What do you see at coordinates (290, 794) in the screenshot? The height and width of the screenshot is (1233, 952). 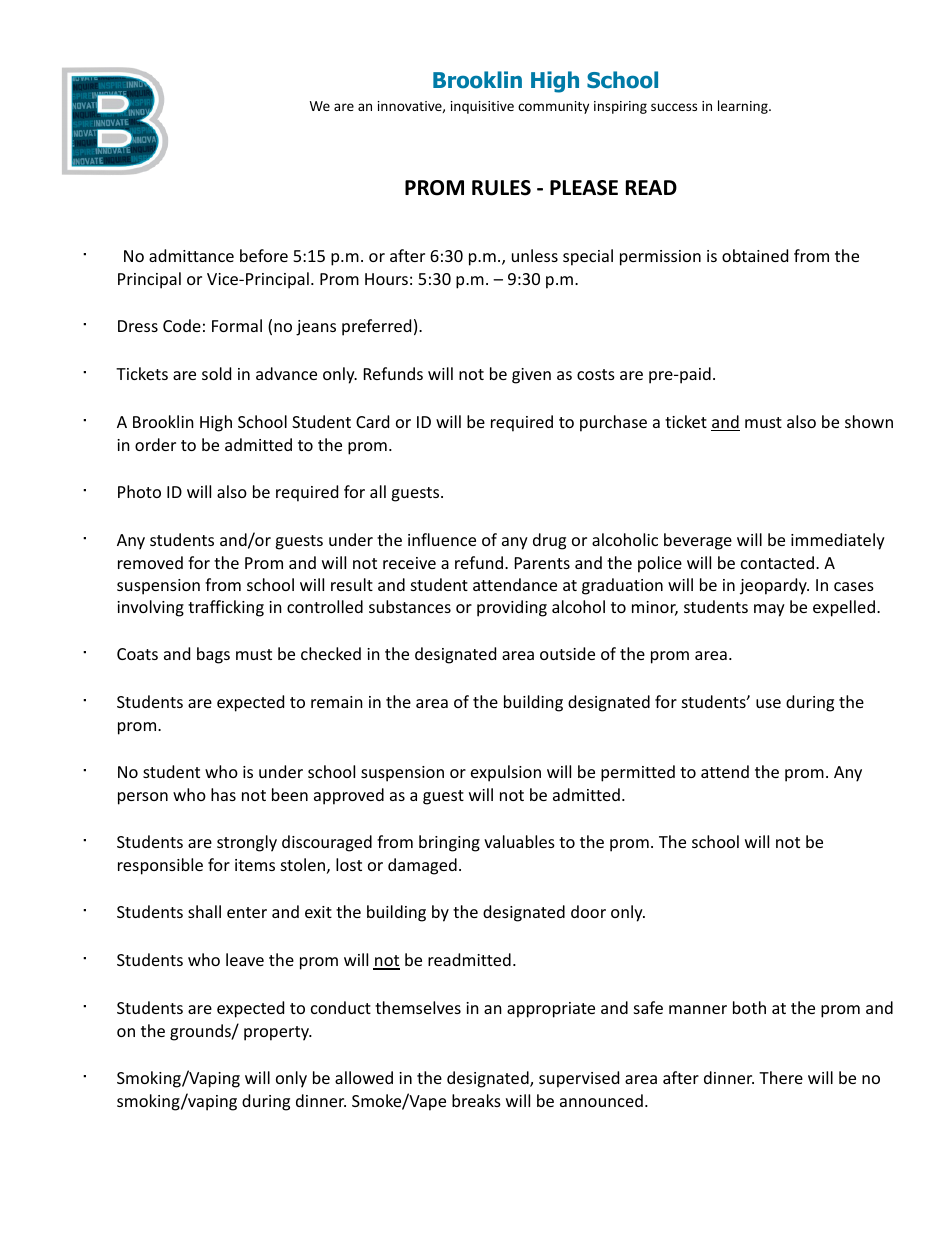 I see `been` at bounding box center [290, 794].
